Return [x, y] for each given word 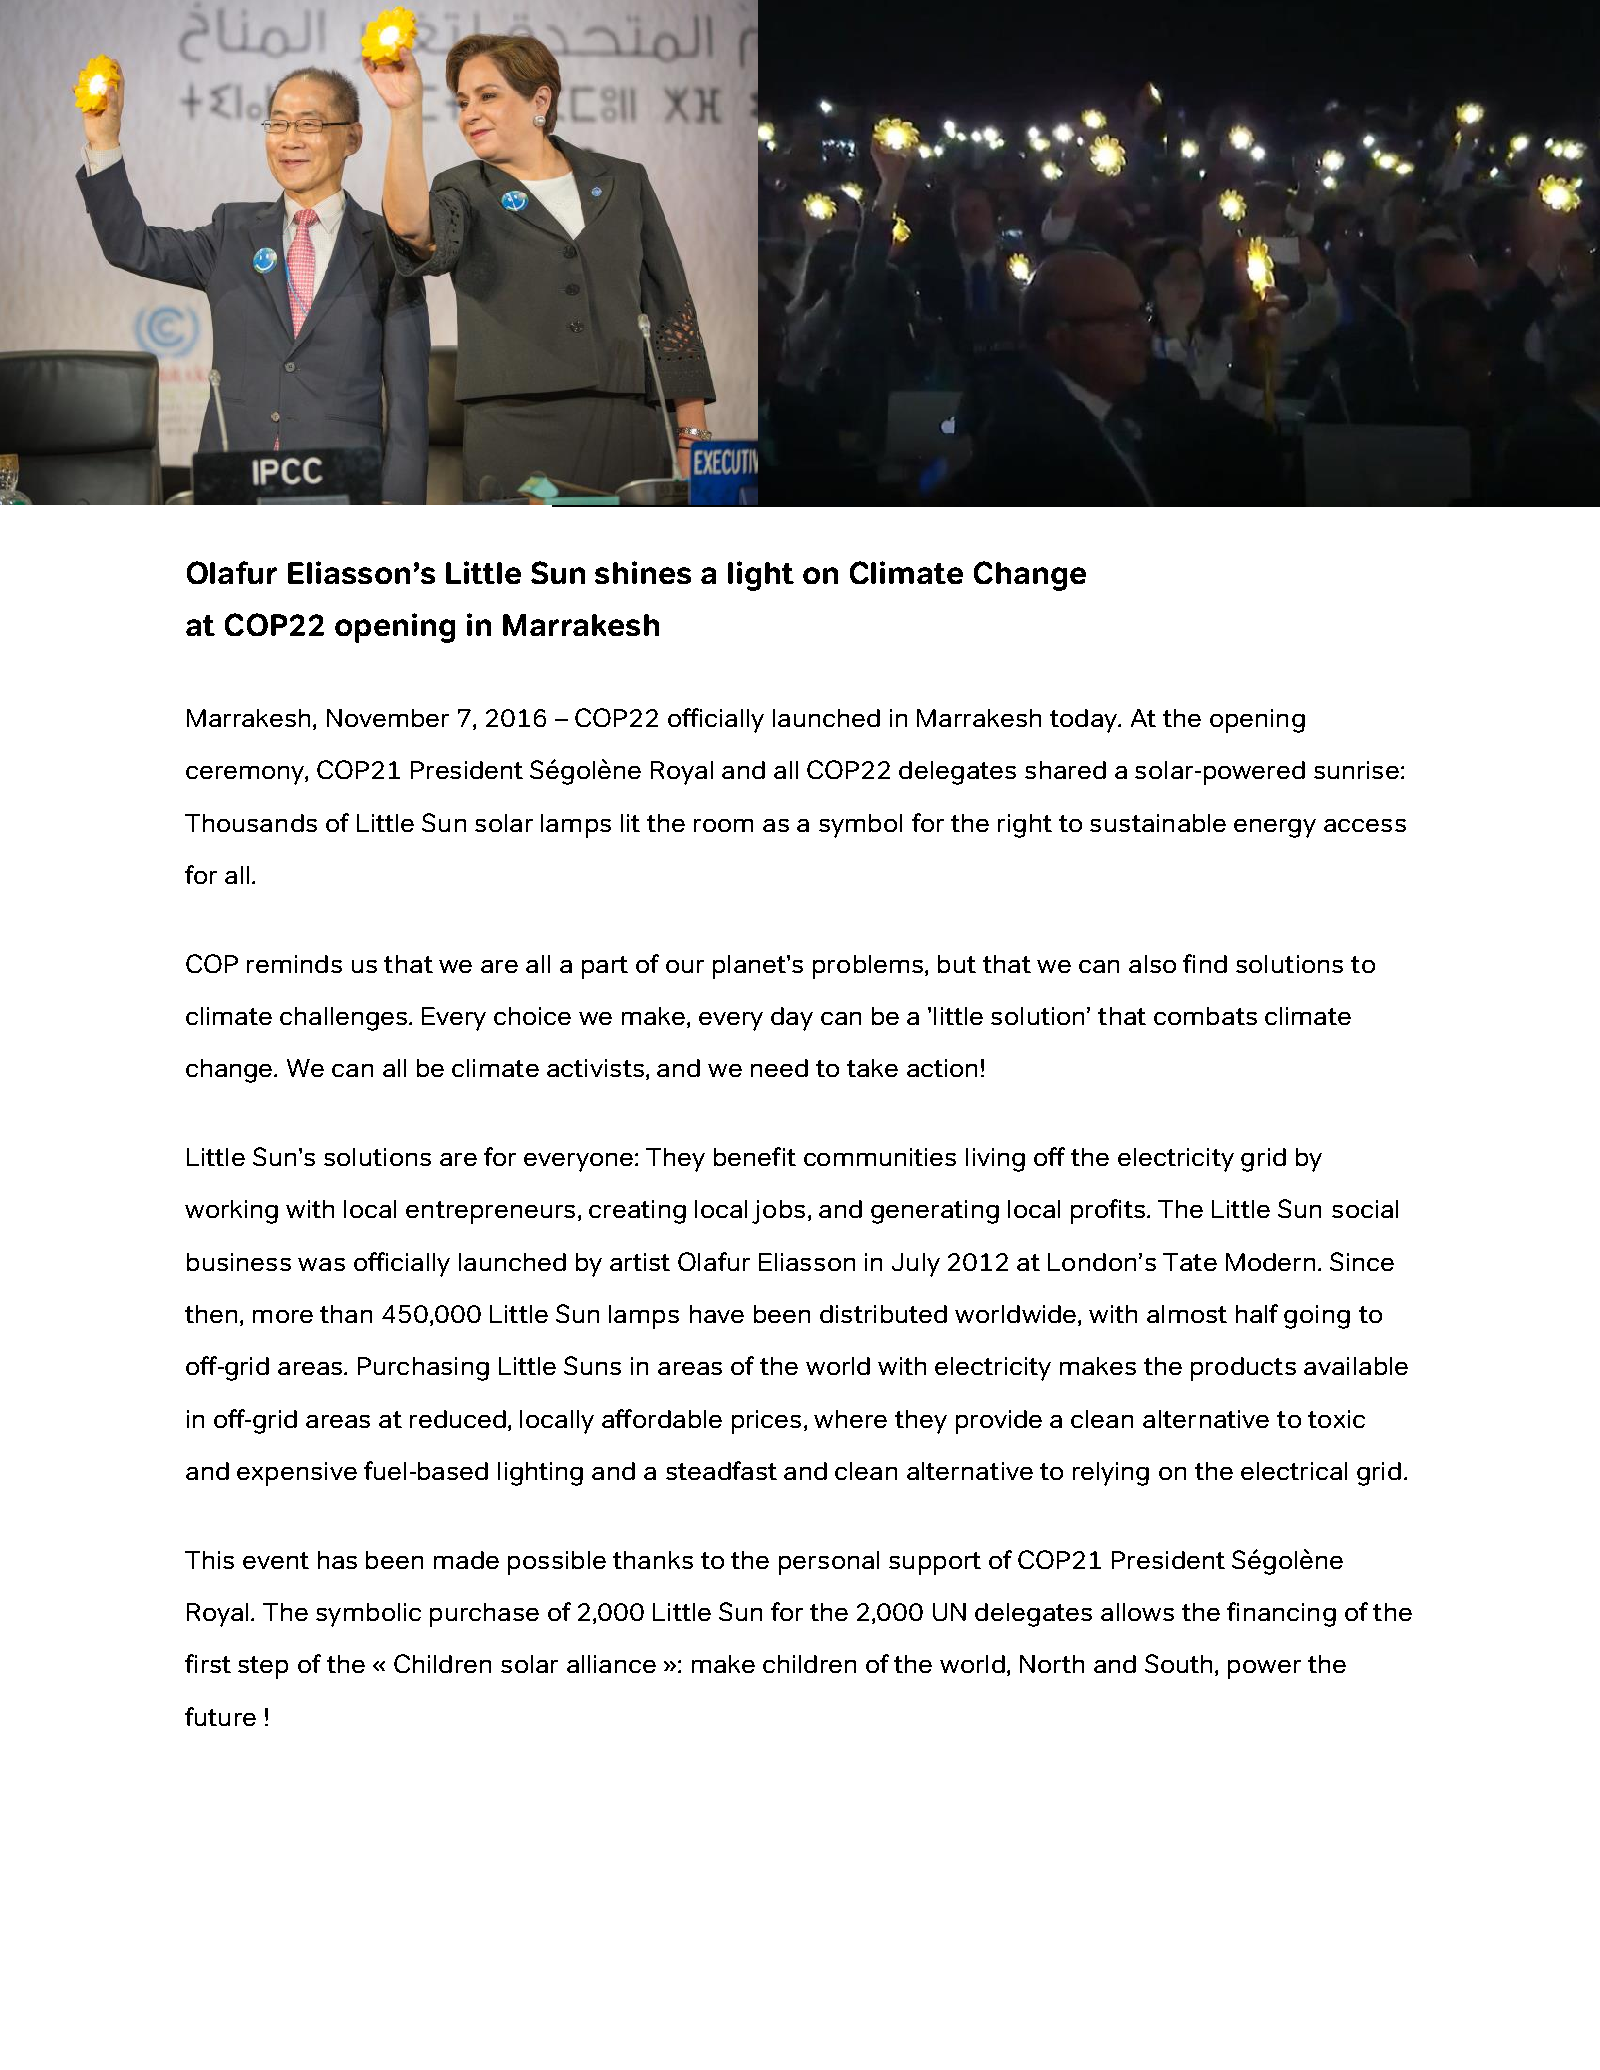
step [263, 1667]
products [1243, 1369]
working [231, 1212]
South [1178, 1663]
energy [1275, 828]
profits [1109, 1211]
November [388, 718]
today [1085, 721]
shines [643, 572]
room [723, 825]
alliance [611, 1664]
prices [766, 1422]
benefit [755, 1156]
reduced [458, 1419]
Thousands [251, 823]
